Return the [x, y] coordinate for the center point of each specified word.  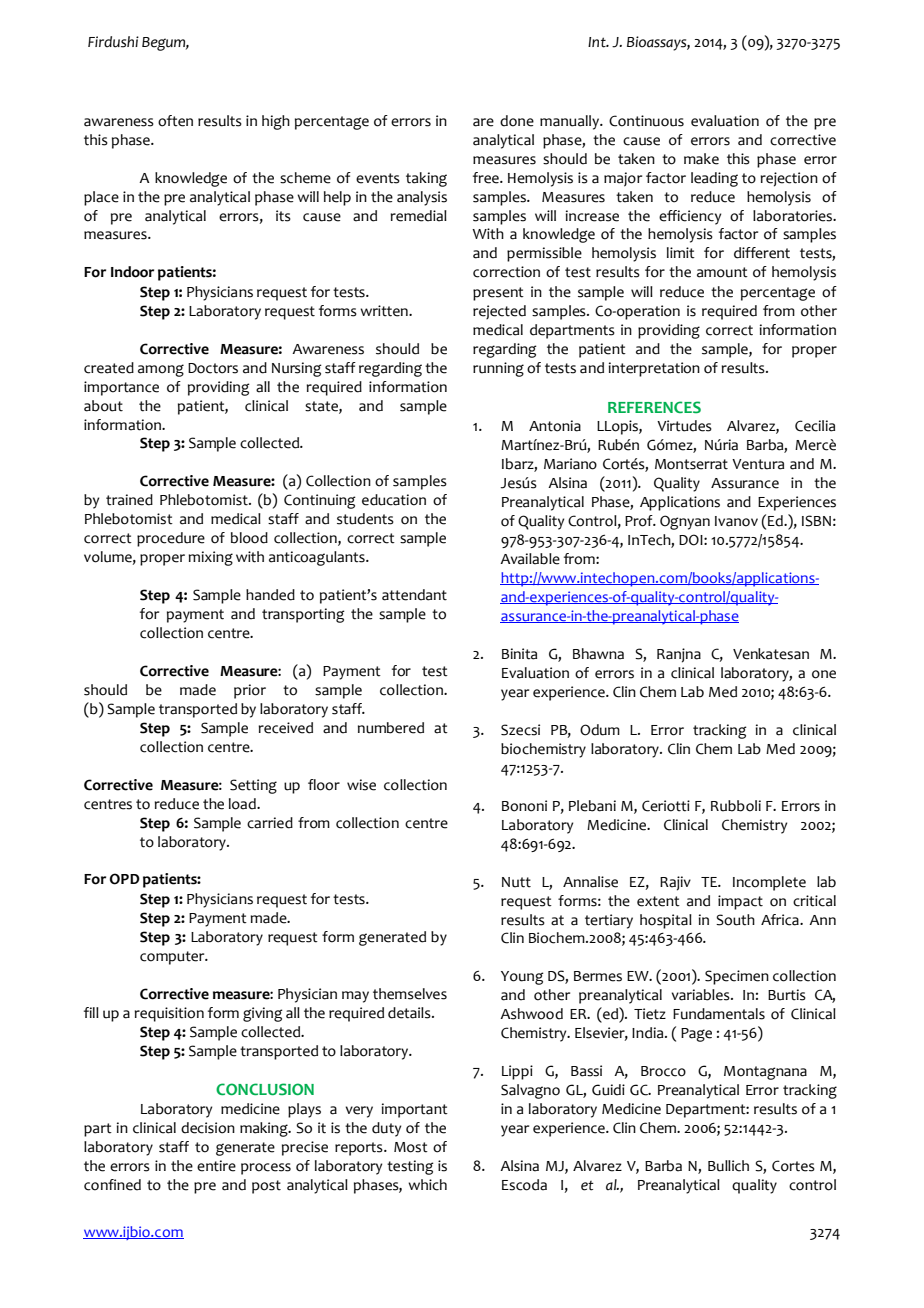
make [701, 159]
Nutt [516, 882]
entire [216, 1166]
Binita [519, 654]
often [175, 121]
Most [411, 1147]
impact [740, 902]
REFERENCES [654, 407]
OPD [125, 879]
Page [696, 1035]
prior [250, 691]
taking [426, 179]
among [161, 370]
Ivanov [736, 521]
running [498, 369]
